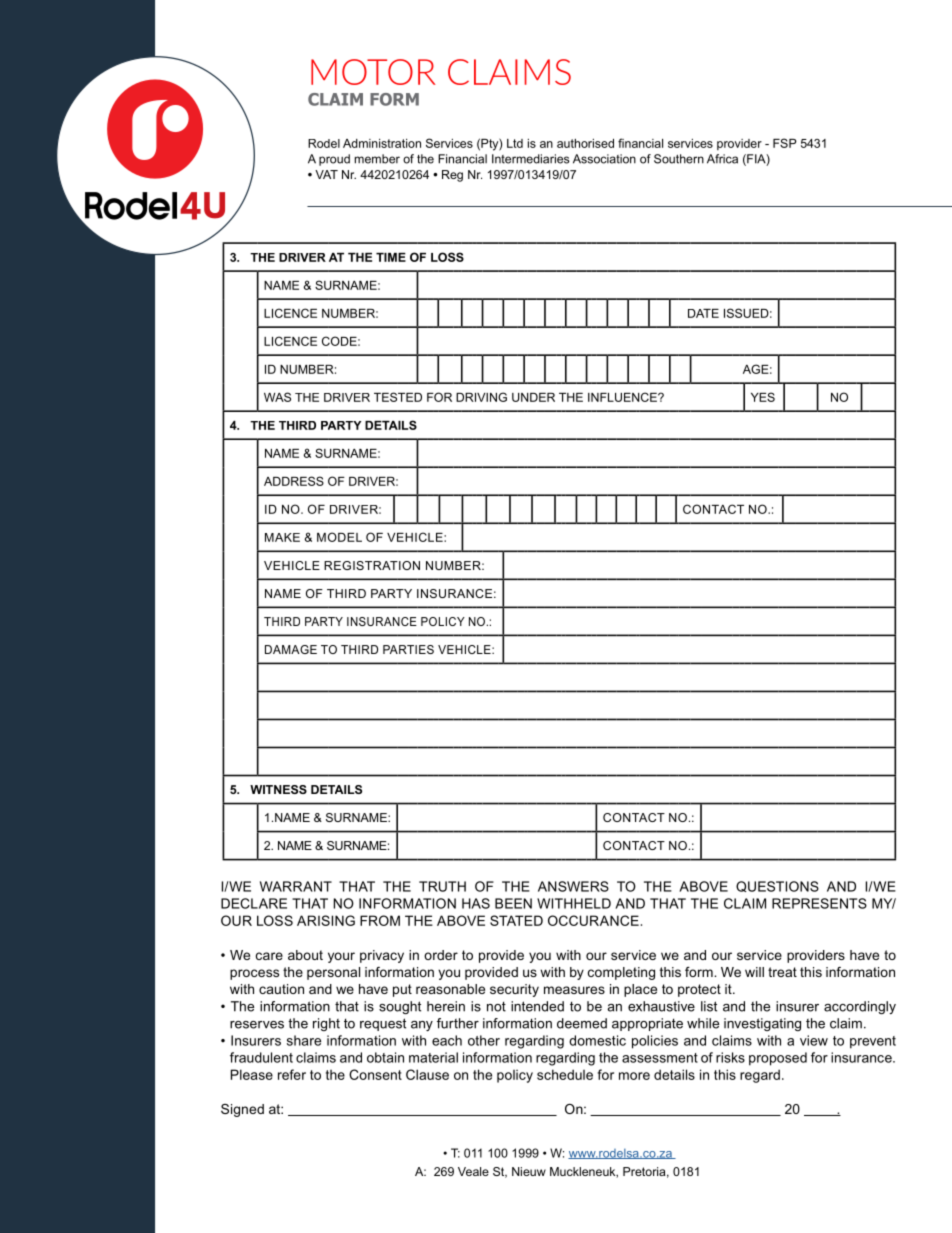  What do you see at coordinates (408, 649) in the screenshot?
I see `PARTIES` at bounding box center [408, 649].
